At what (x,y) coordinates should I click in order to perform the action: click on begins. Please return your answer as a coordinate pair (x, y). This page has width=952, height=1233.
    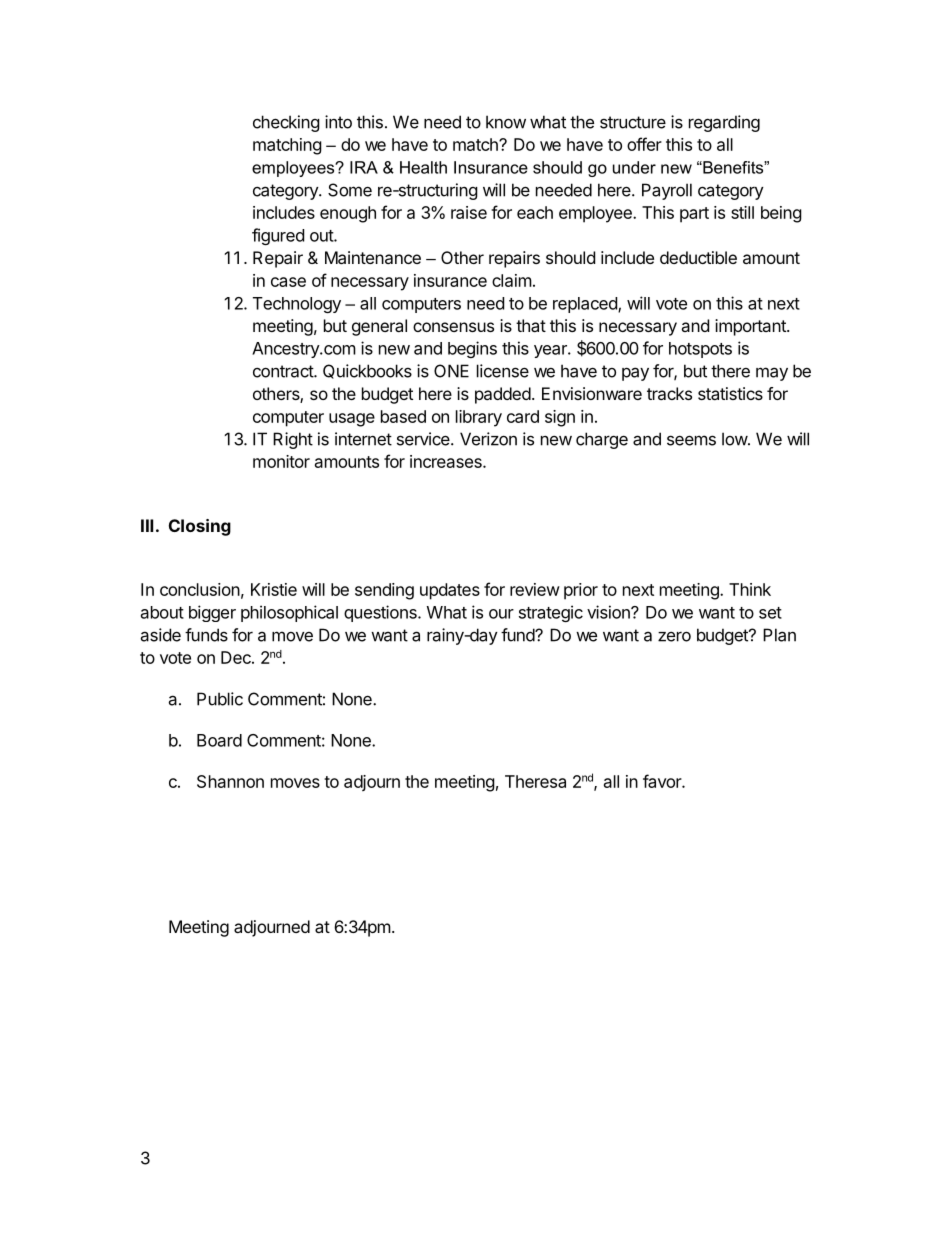
    Looking at the image, I should click on (472, 349).
